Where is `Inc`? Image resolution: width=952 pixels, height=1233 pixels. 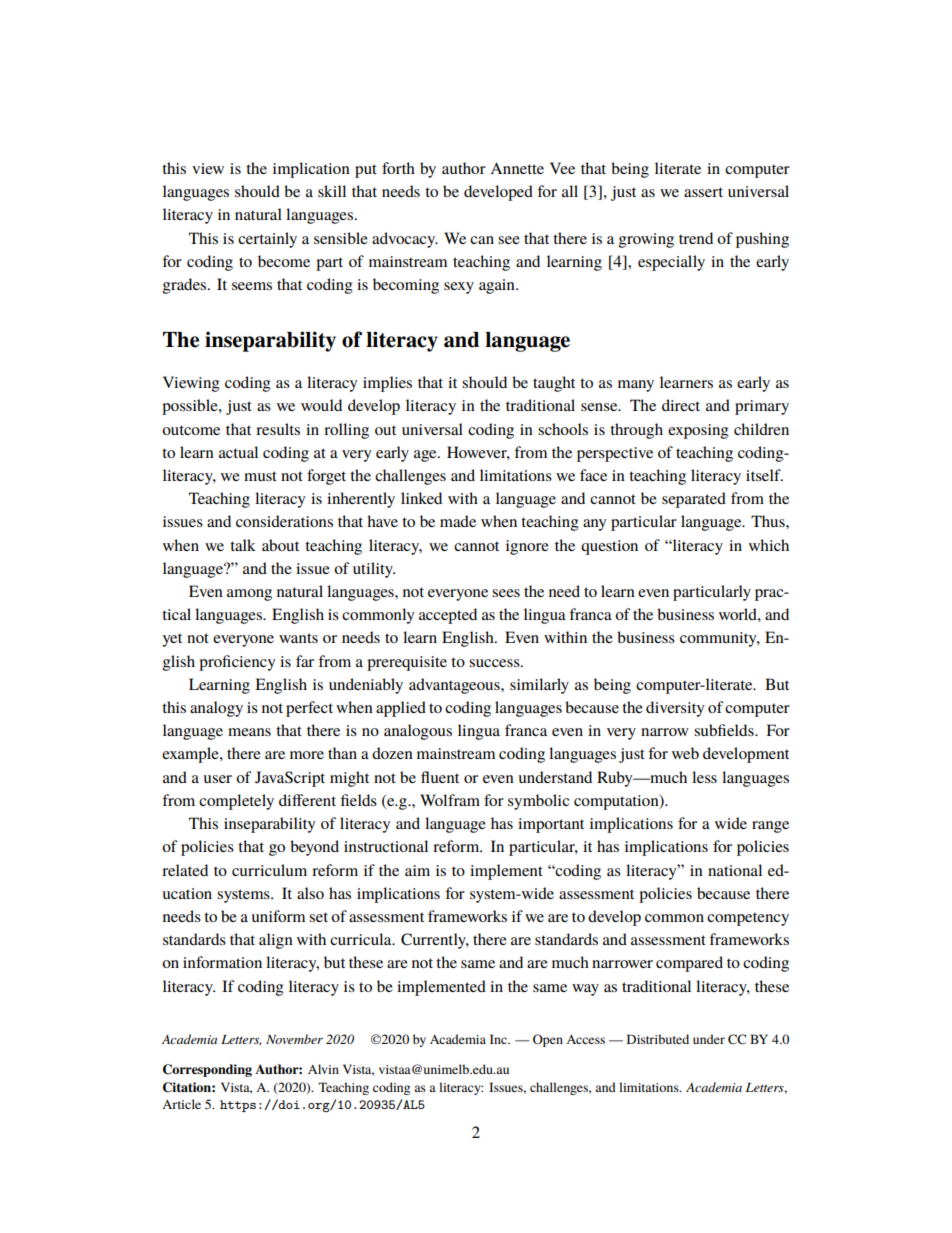 Inc is located at coordinates (499, 1039).
